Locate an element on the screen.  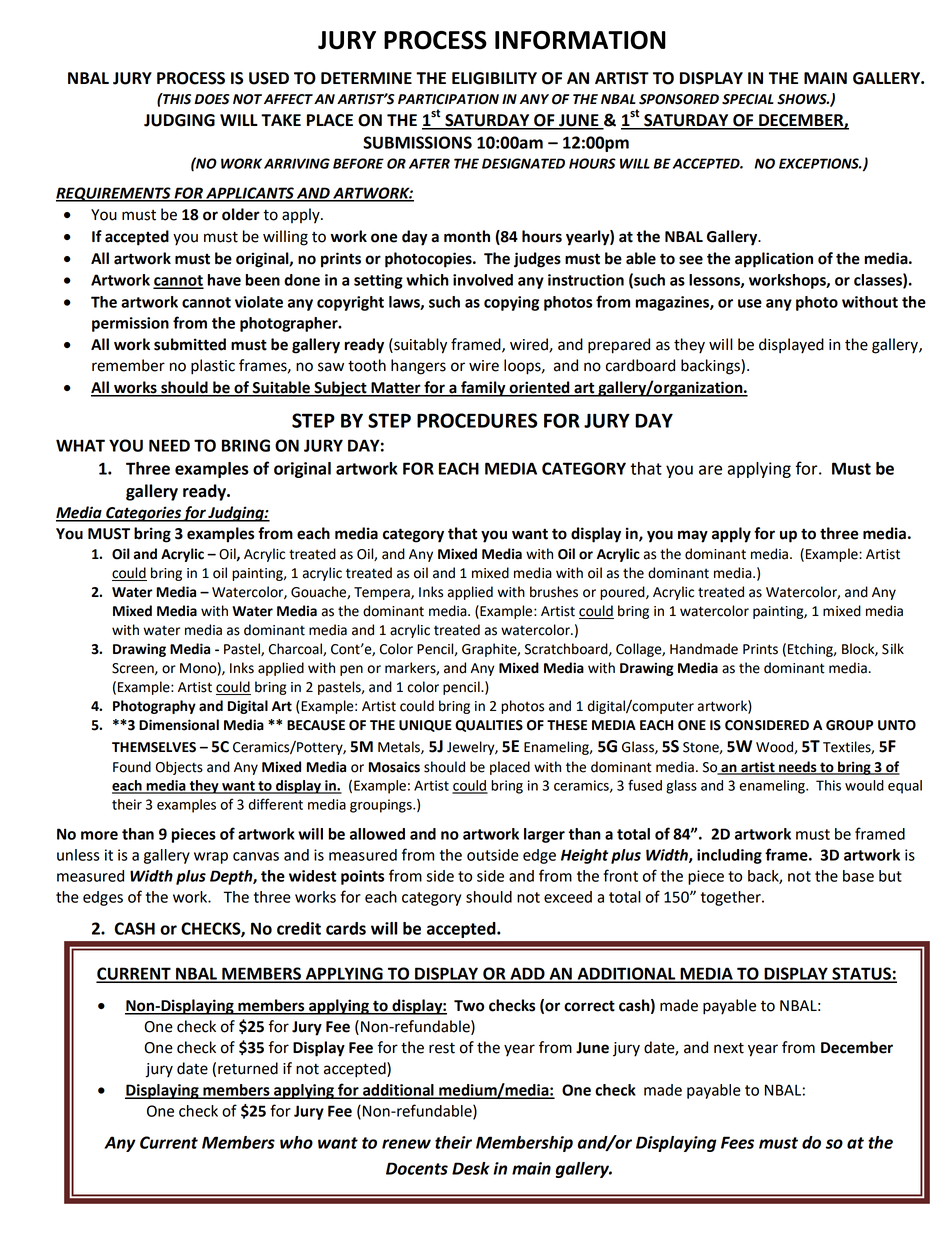
who is located at coordinates (296, 1142).
